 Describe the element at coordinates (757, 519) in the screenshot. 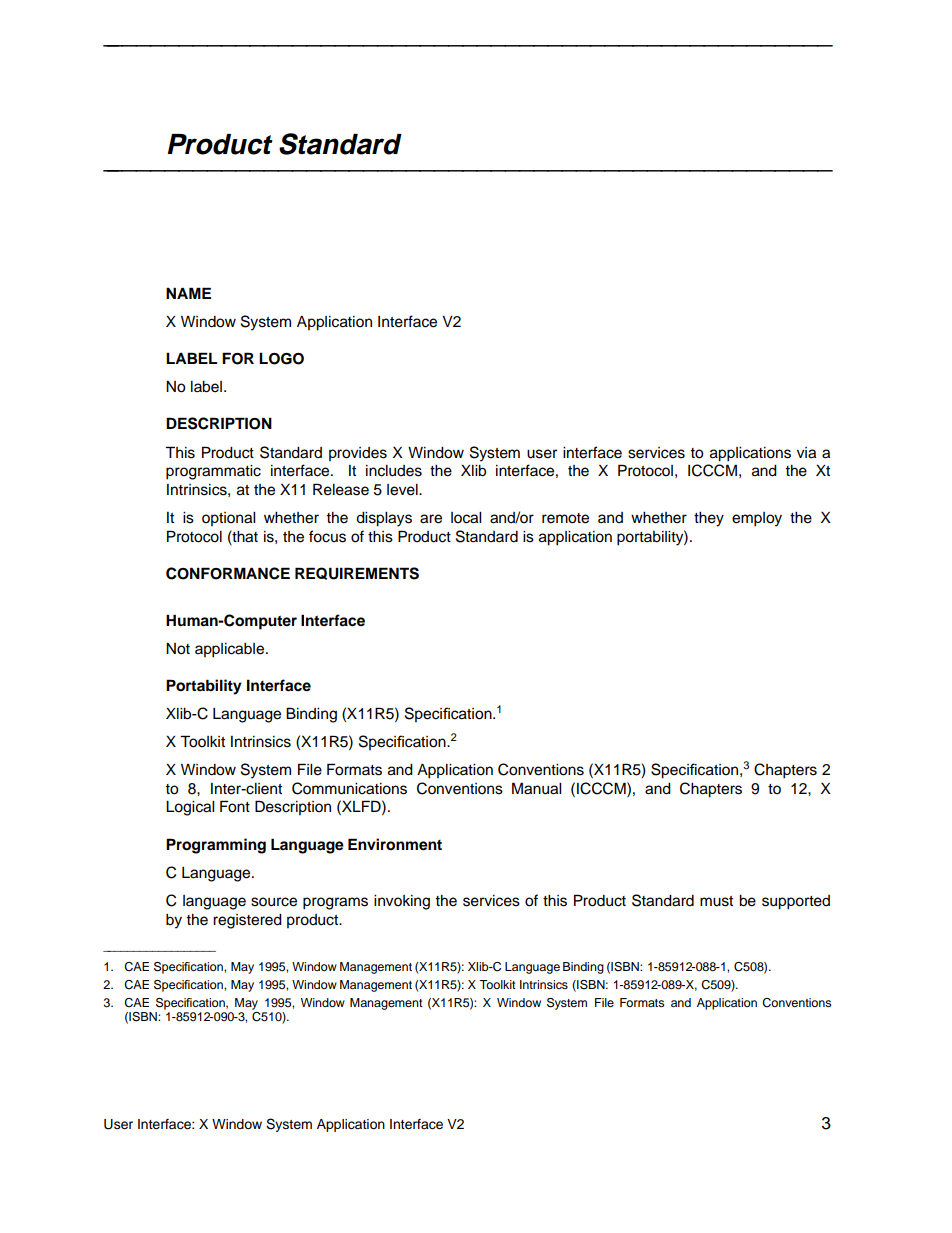

I see `employ` at that location.
